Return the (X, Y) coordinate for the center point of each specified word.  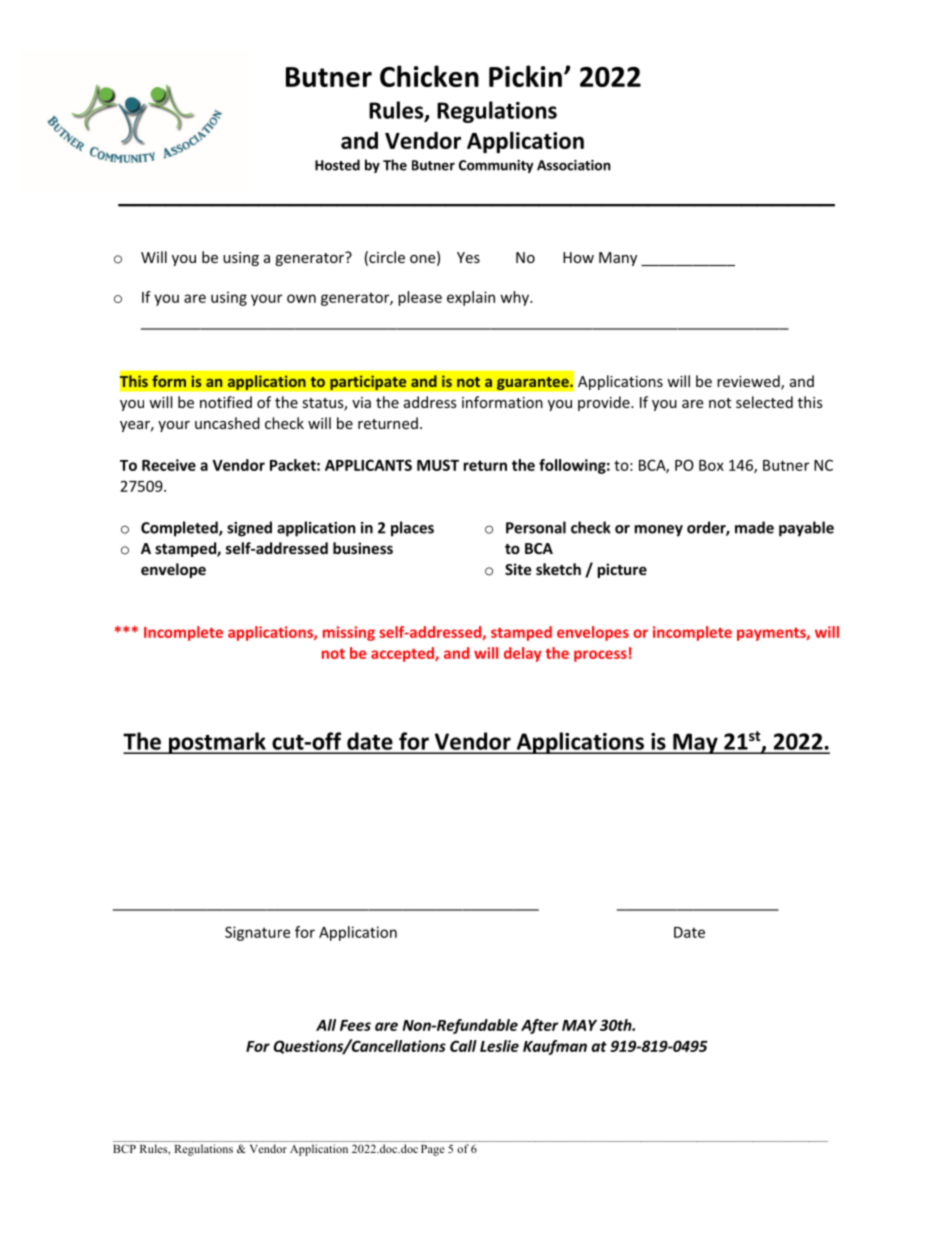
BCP (124, 1148)
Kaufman (555, 1047)
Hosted (337, 165)
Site (518, 569)
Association (574, 165)
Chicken (429, 76)
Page (432, 1150)
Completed (180, 529)
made (754, 527)
